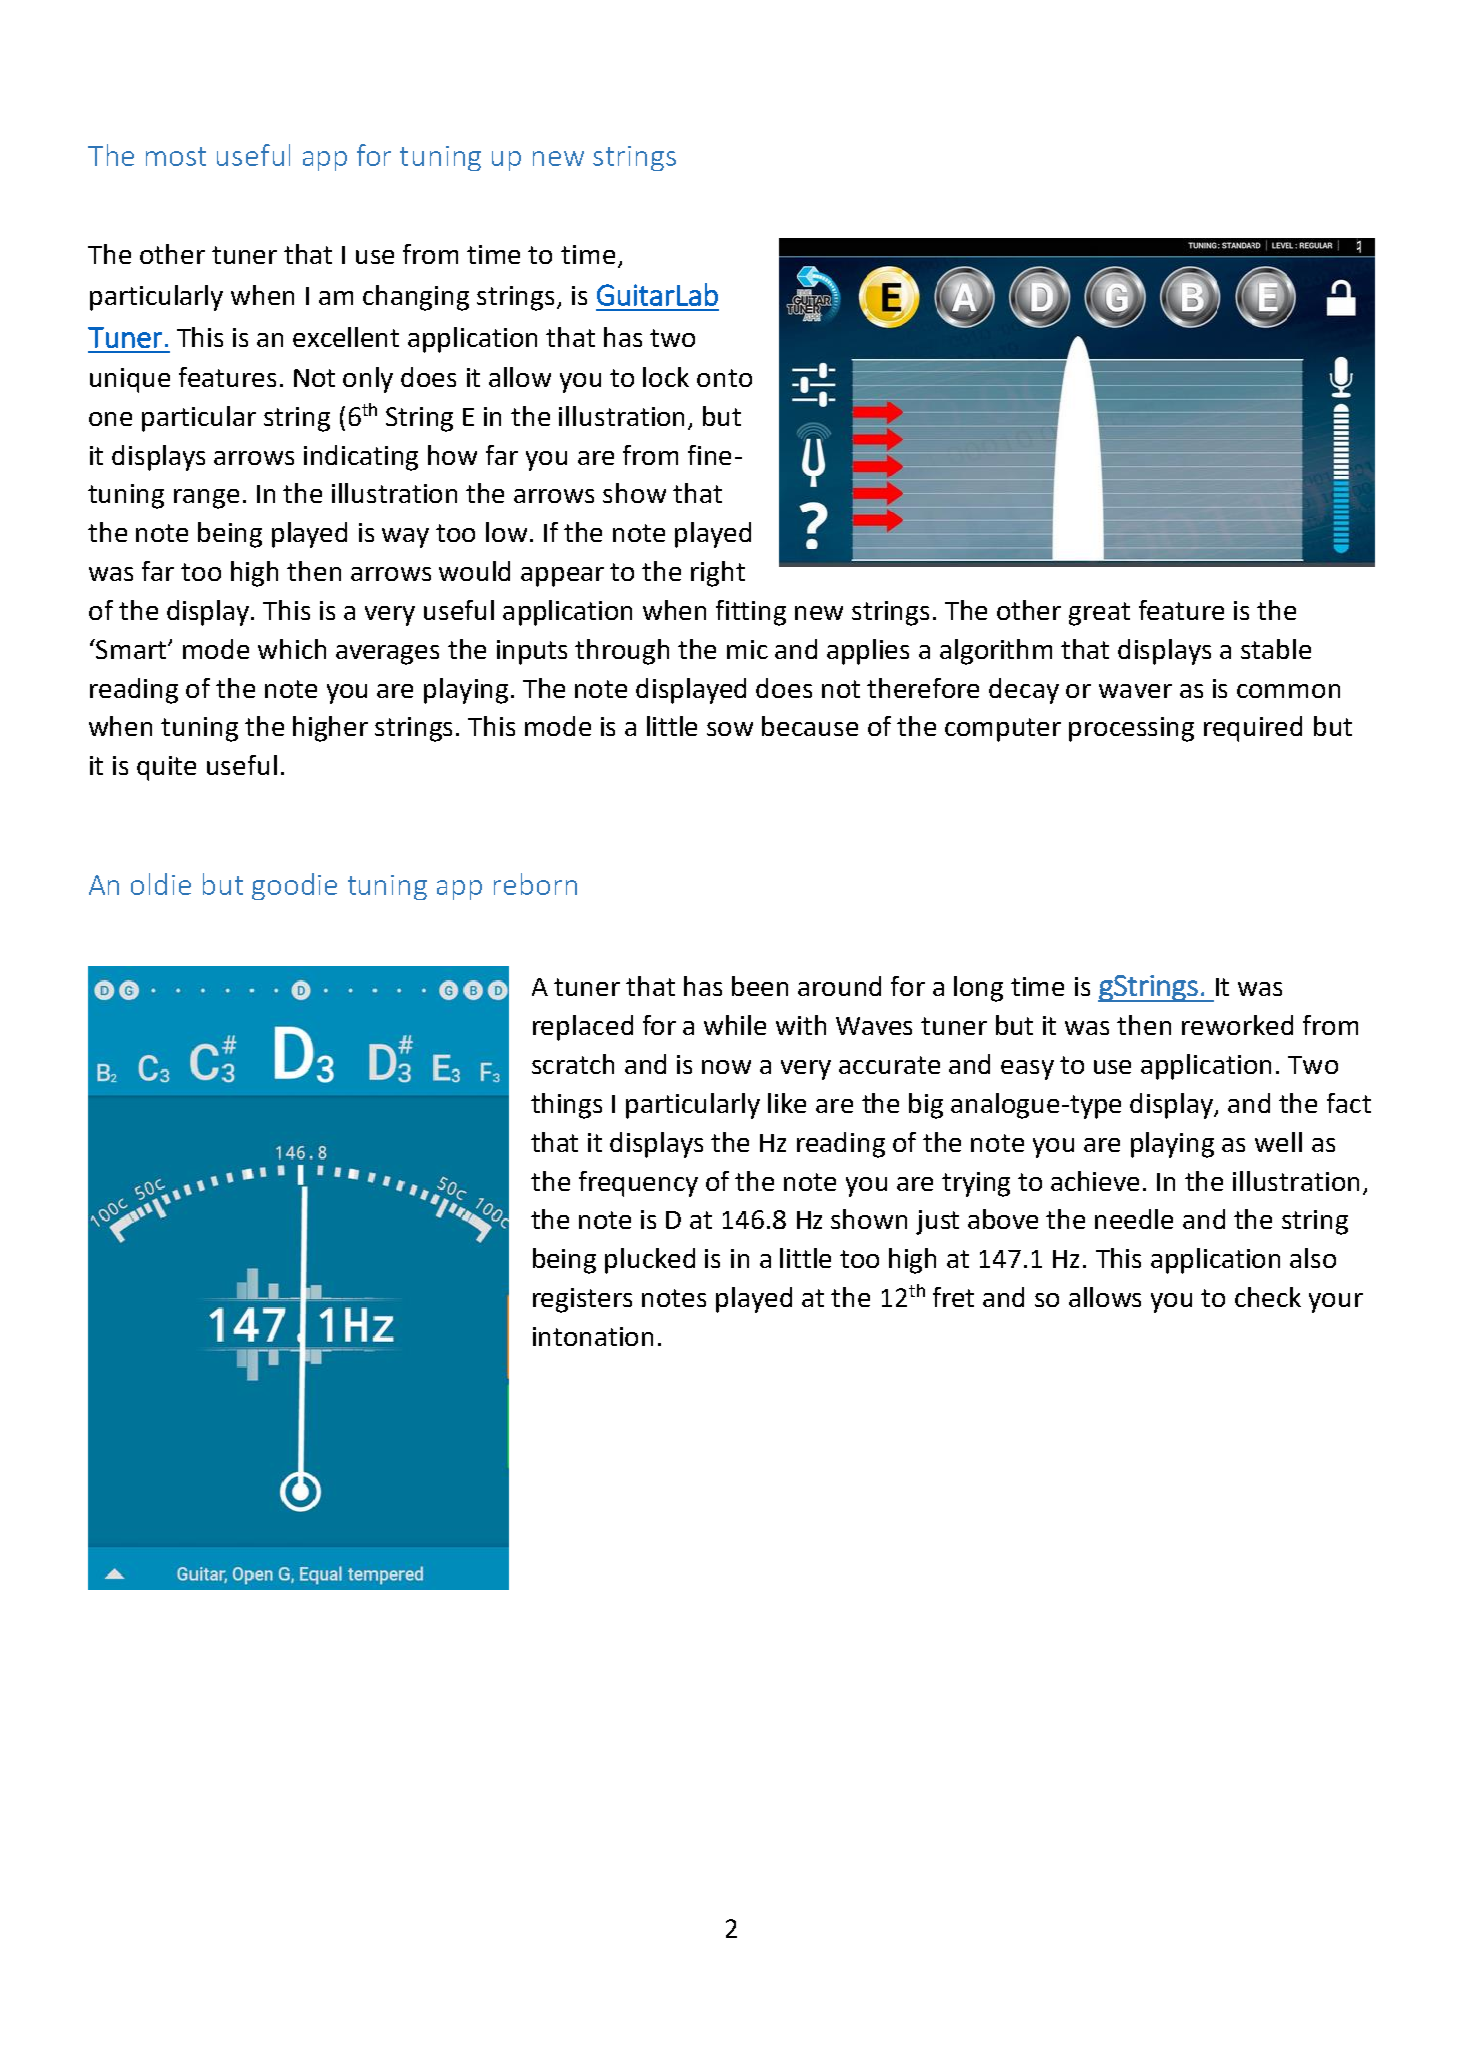  Describe the element at coordinates (176, 156) in the screenshot. I see `most` at that location.
